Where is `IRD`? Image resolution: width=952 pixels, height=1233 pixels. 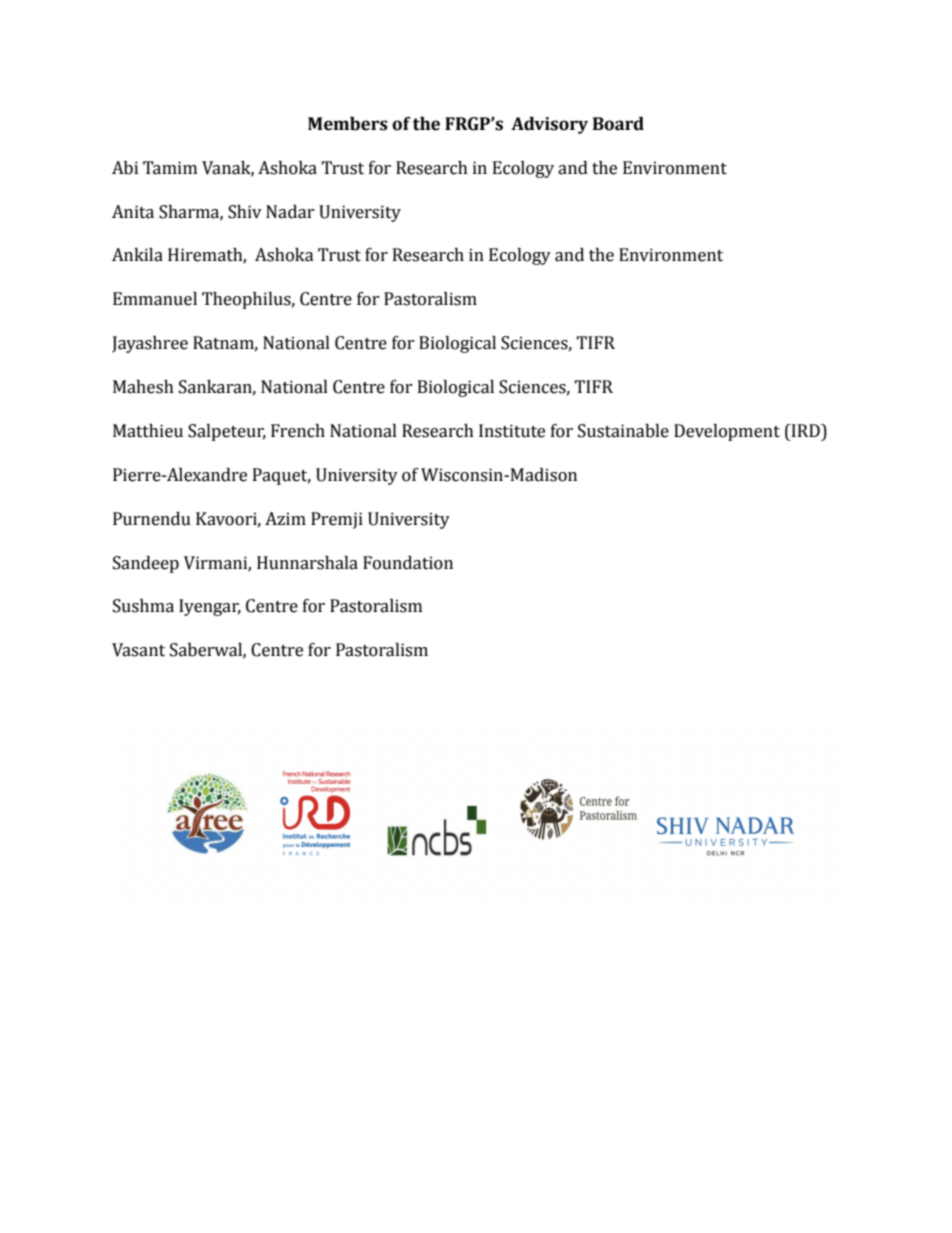
IRD is located at coordinates (806, 430).
